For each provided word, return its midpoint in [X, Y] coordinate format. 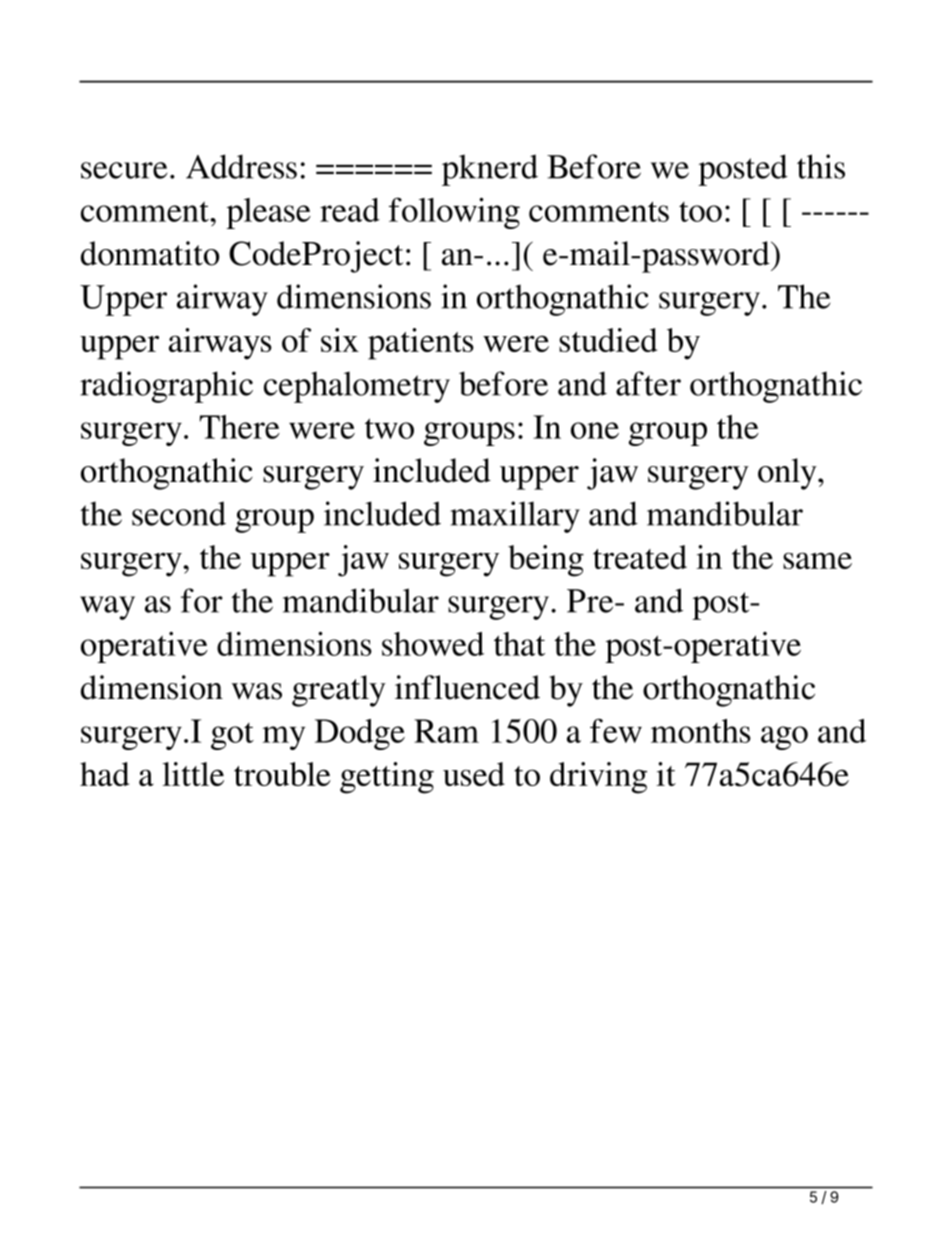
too [700, 212]
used [474, 774]
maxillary [515, 517]
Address [241, 166]
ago [784, 738]
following [454, 213]
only [788, 474]
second [179, 513]
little [193, 774]
